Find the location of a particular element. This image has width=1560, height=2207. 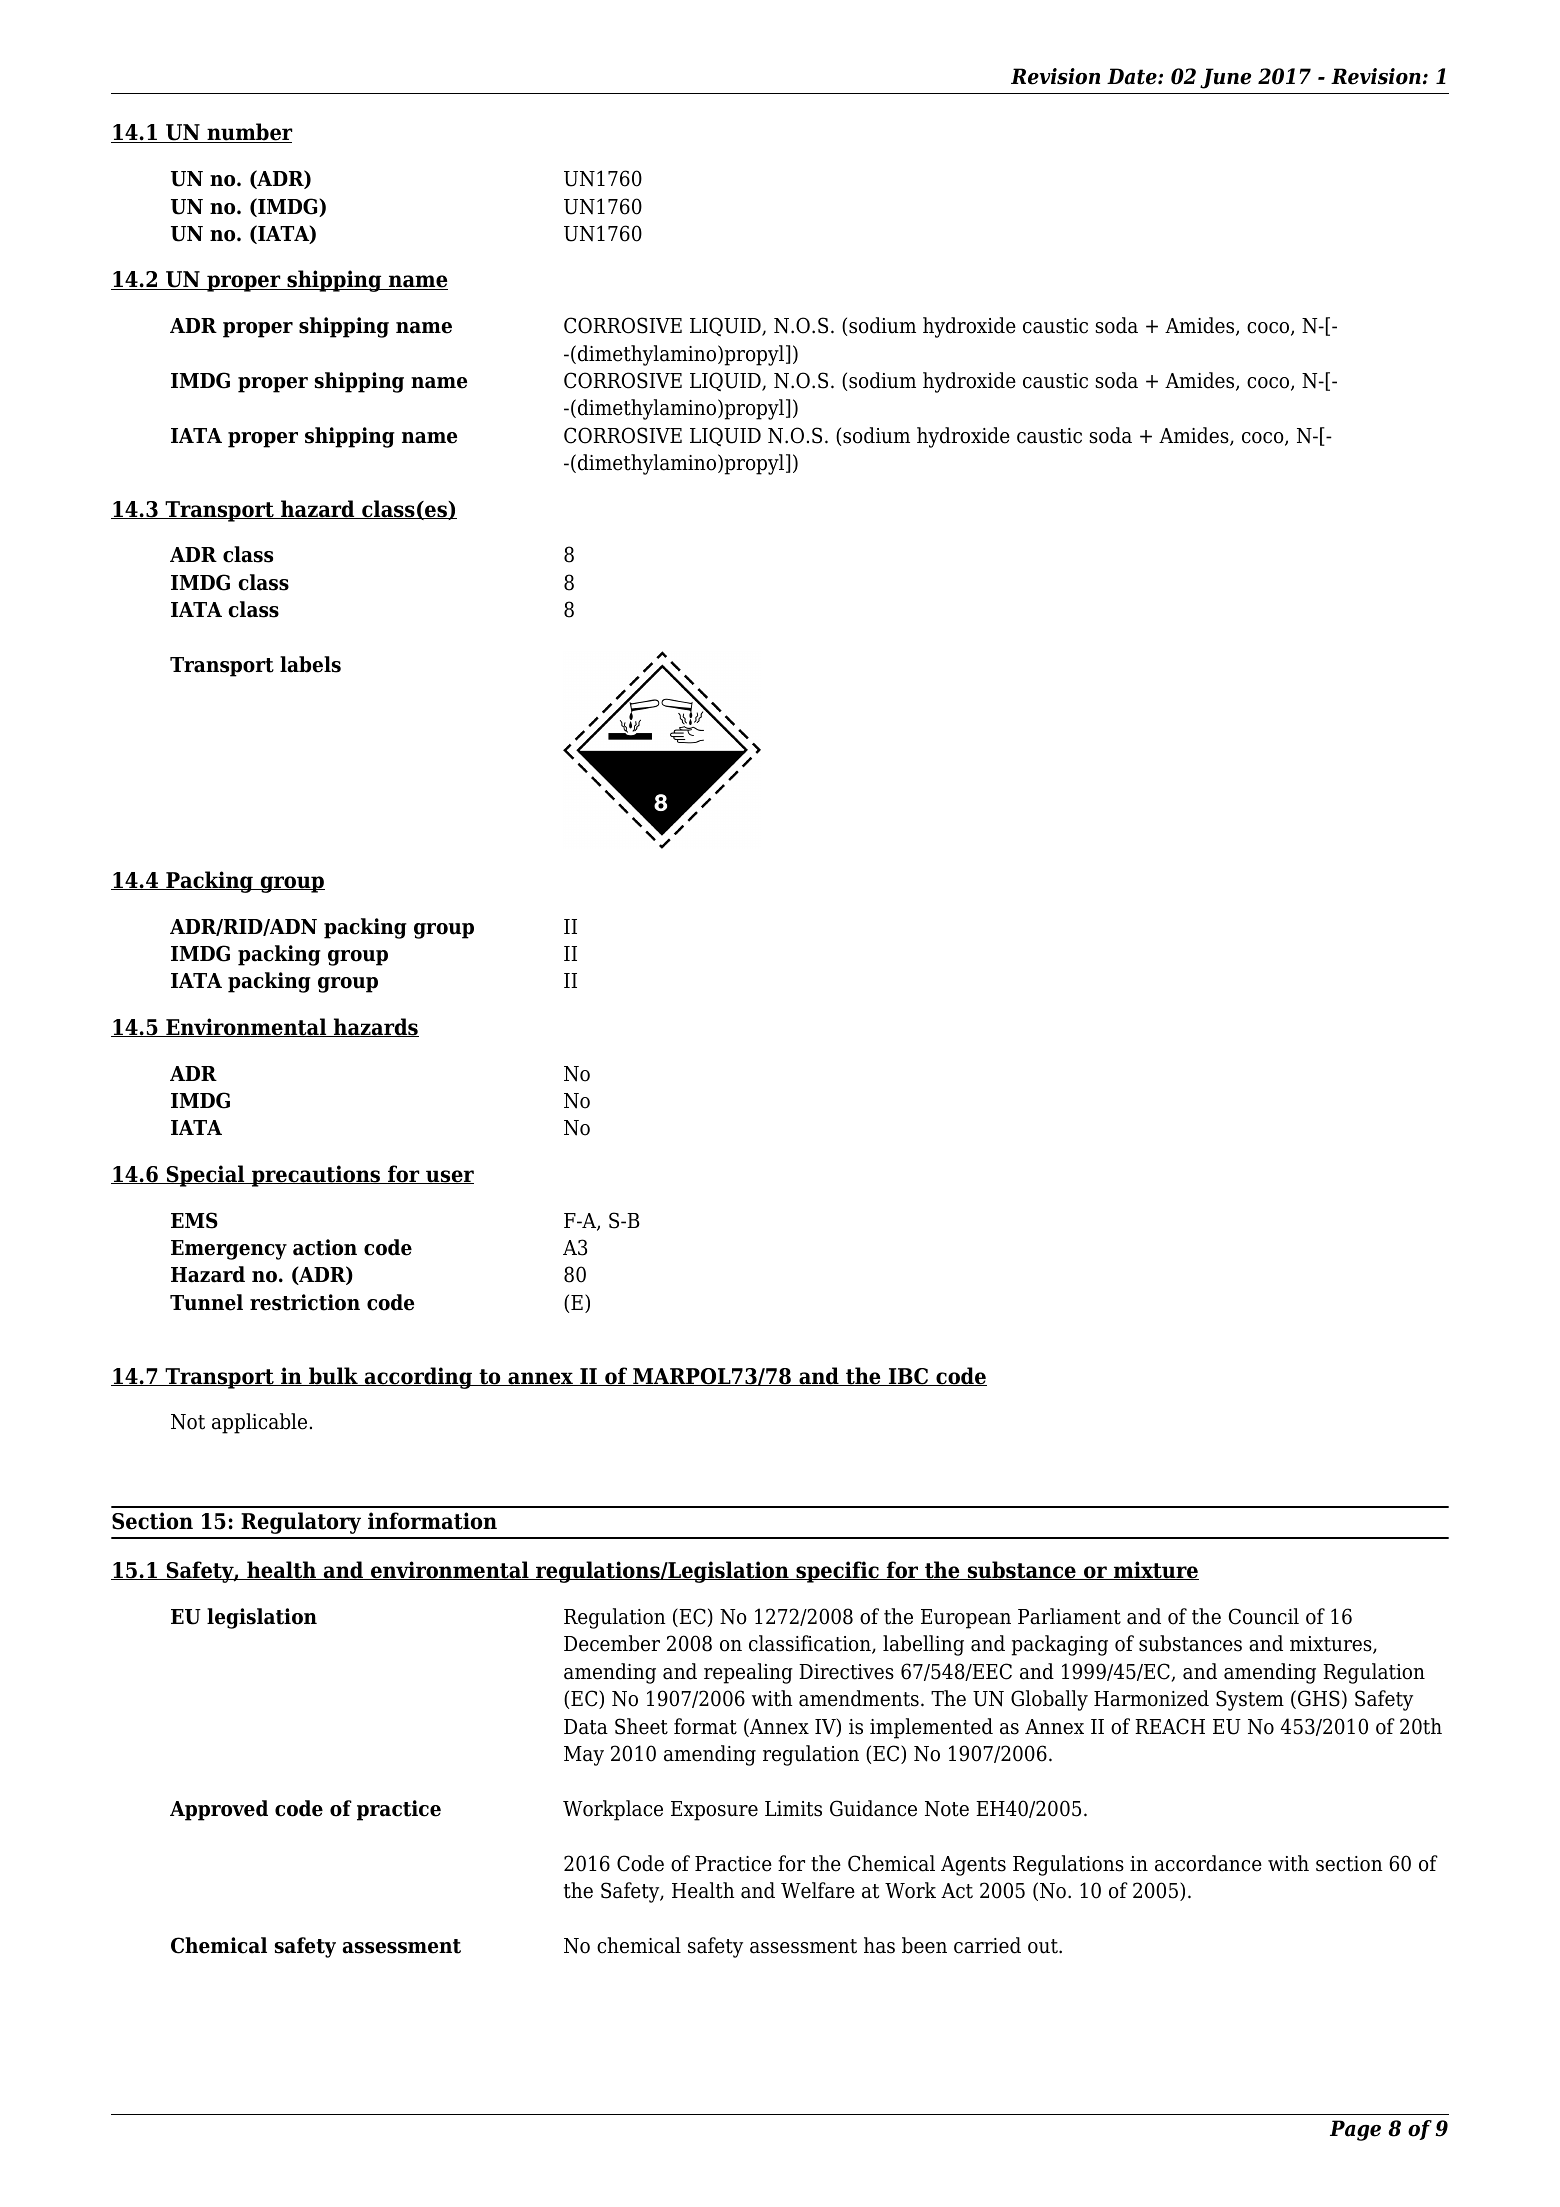

Approved is located at coordinates (219, 1810).
